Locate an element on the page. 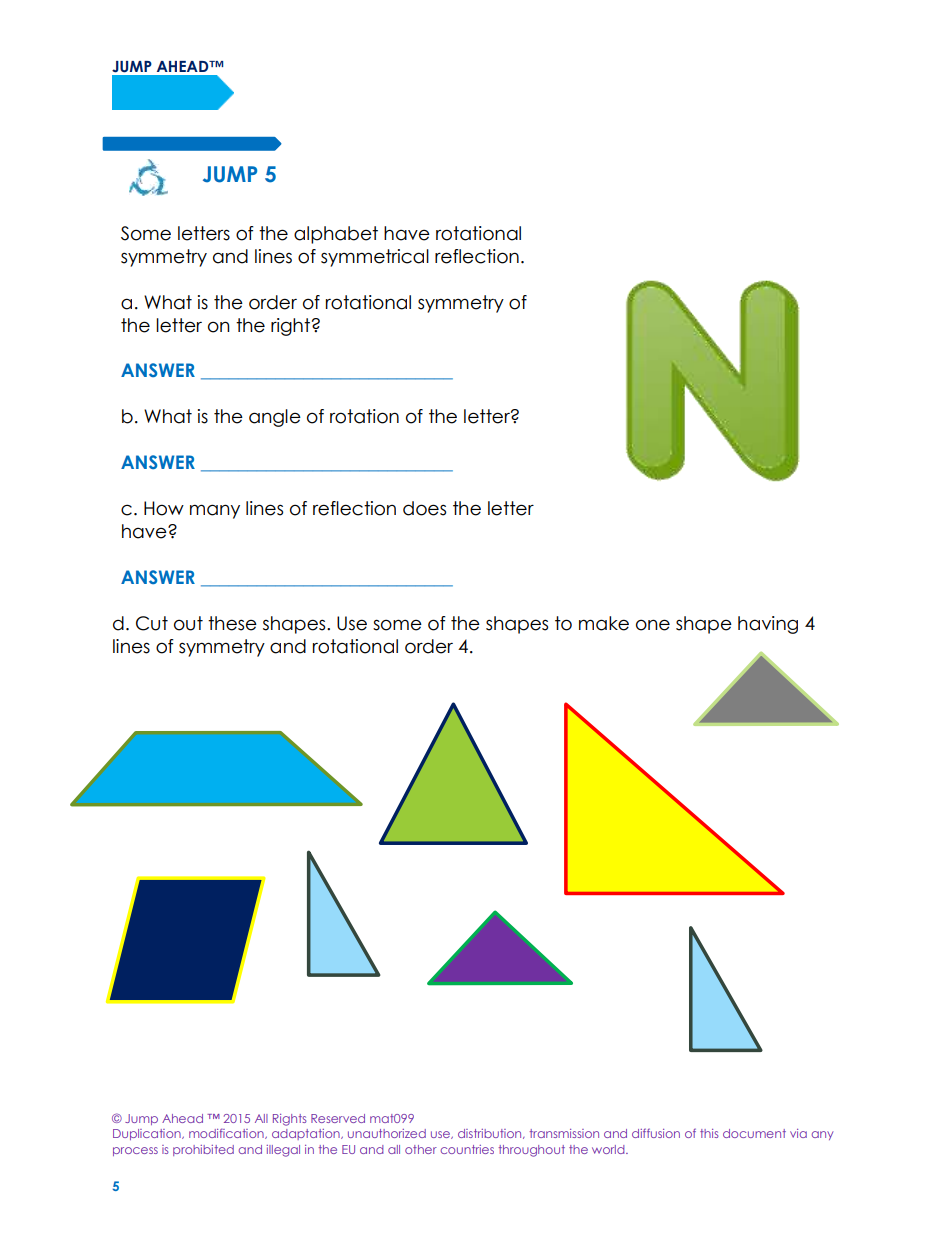 Image resolution: width=952 pixels, height=1233 pixels. many is located at coordinates (215, 511).
